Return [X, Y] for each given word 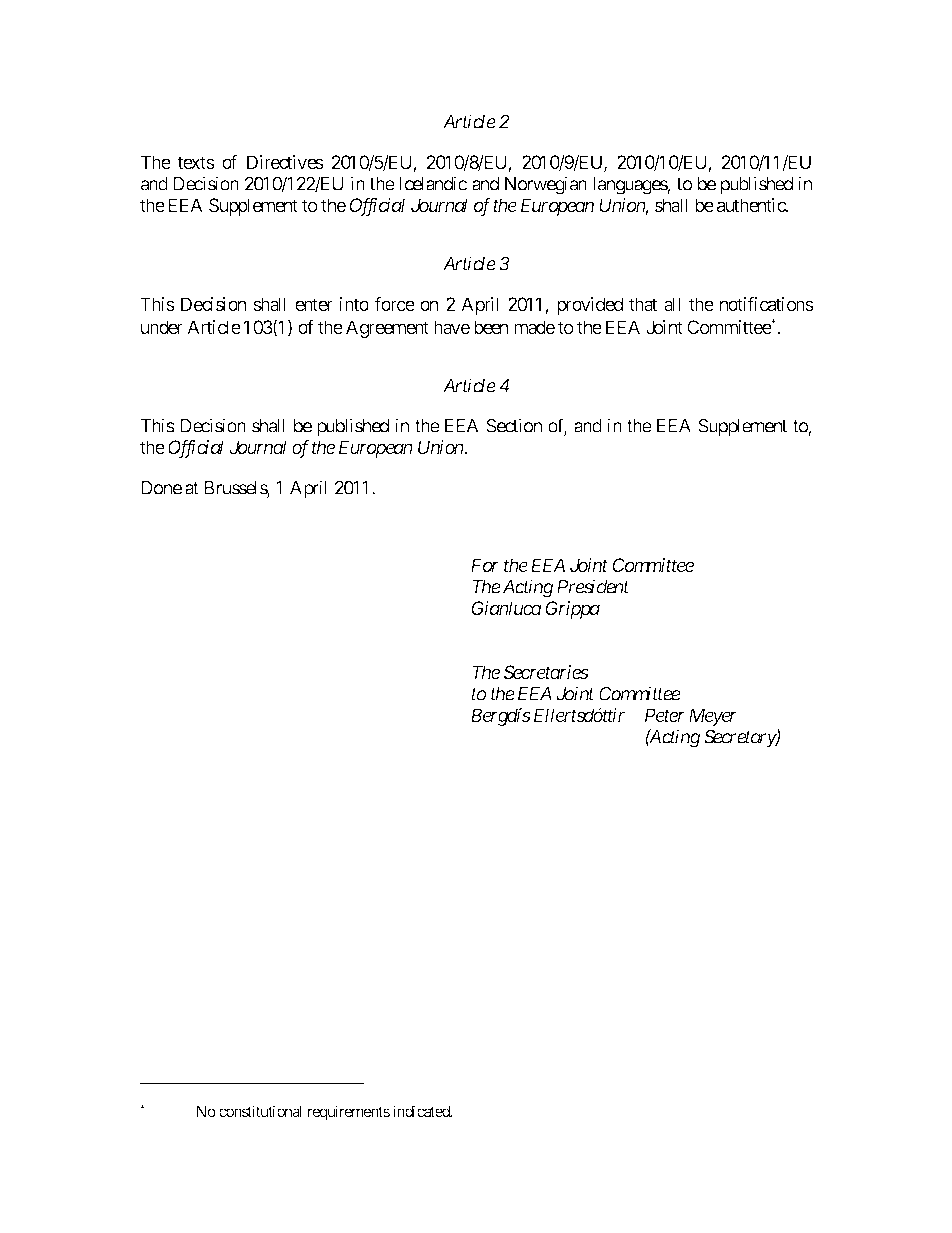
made [534, 327]
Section [514, 425]
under [162, 327]
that [643, 304]
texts [196, 162]
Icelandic [433, 183]
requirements [349, 1112]
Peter [665, 715]
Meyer [713, 717]
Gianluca [507, 608]
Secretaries [546, 672]
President [593, 586]
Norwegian [546, 185]
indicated [422, 1111]
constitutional [260, 1111]
